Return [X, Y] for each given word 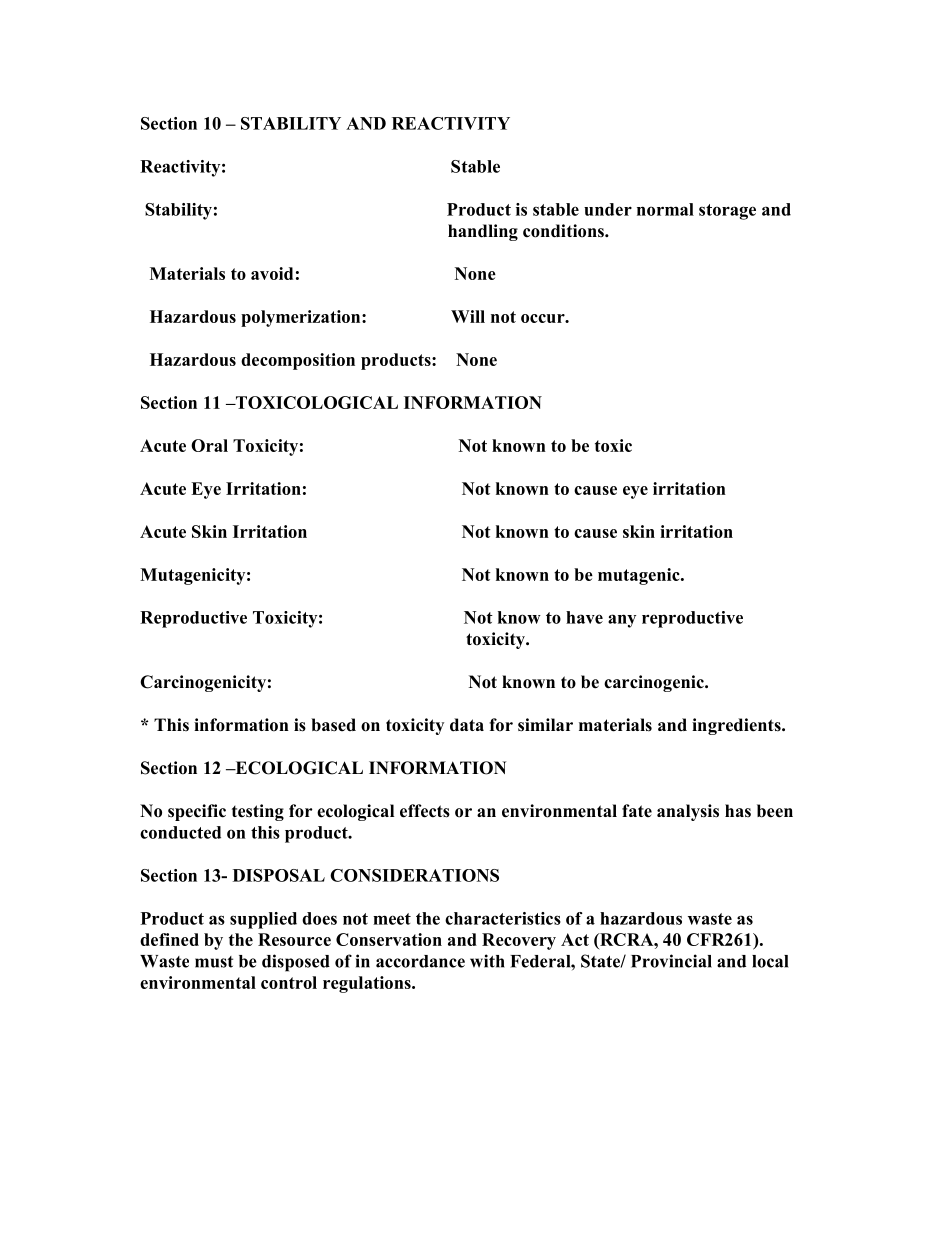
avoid [272, 273]
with [487, 961]
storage [727, 212]
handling [483, 232]
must [214, 962]
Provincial [671, 961]
